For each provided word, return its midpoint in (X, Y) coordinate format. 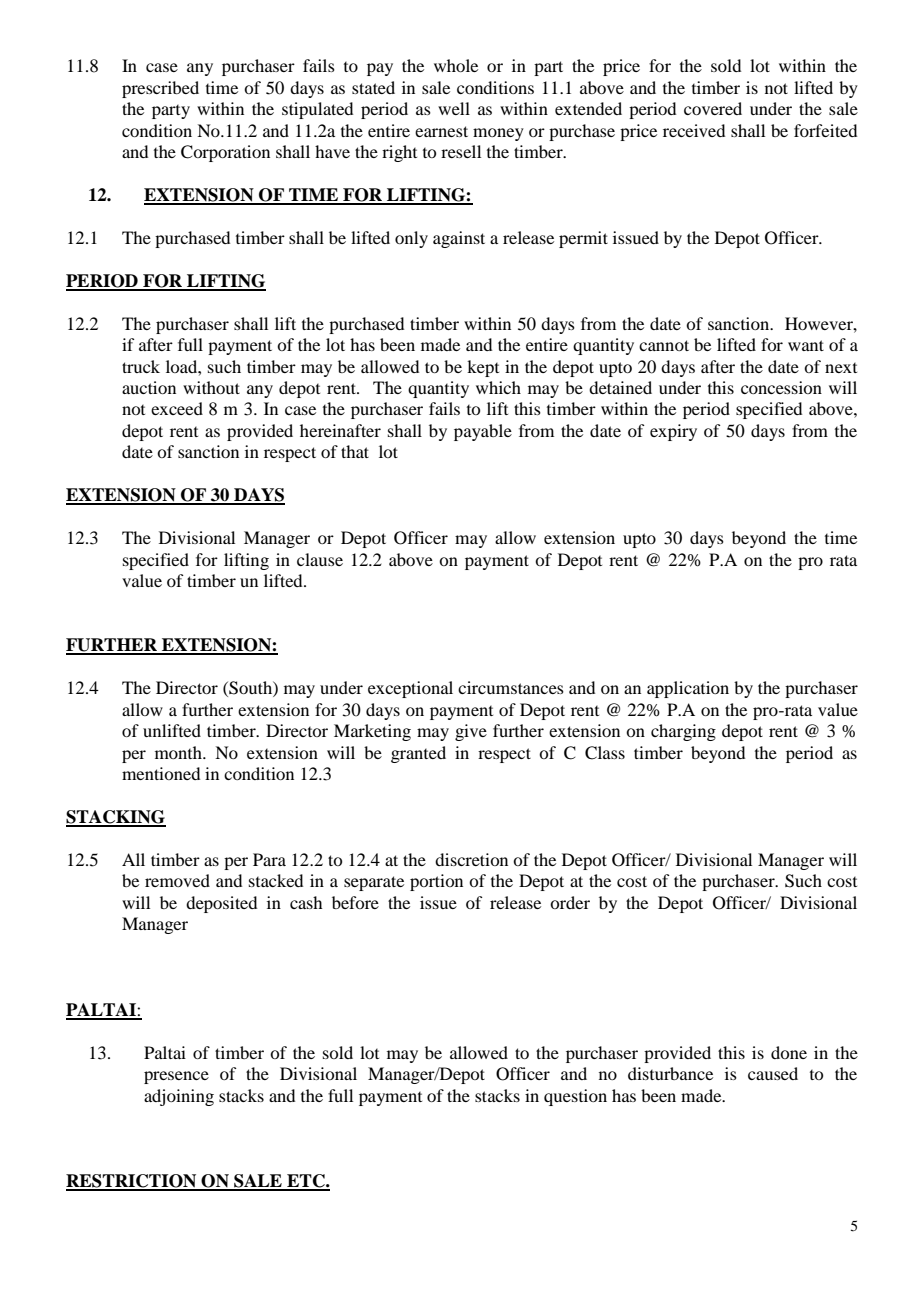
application (688, 689)
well (454, 108)
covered (713, 108)
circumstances (511, 687)
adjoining (179, 1097)
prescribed (160, 89)
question (575, 1097)
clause (320, 559)
